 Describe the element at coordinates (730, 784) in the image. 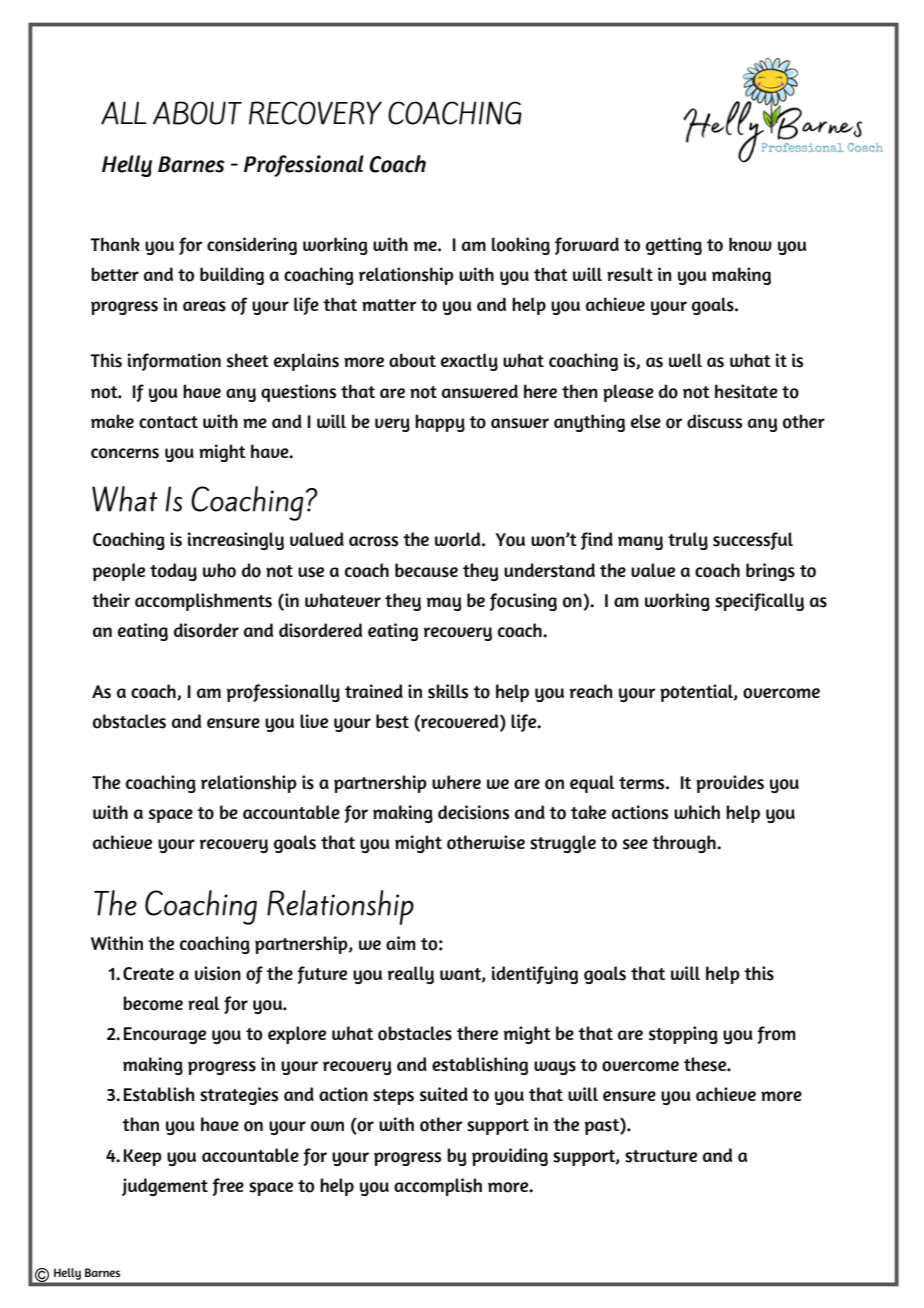

I see `provides` at that location.
